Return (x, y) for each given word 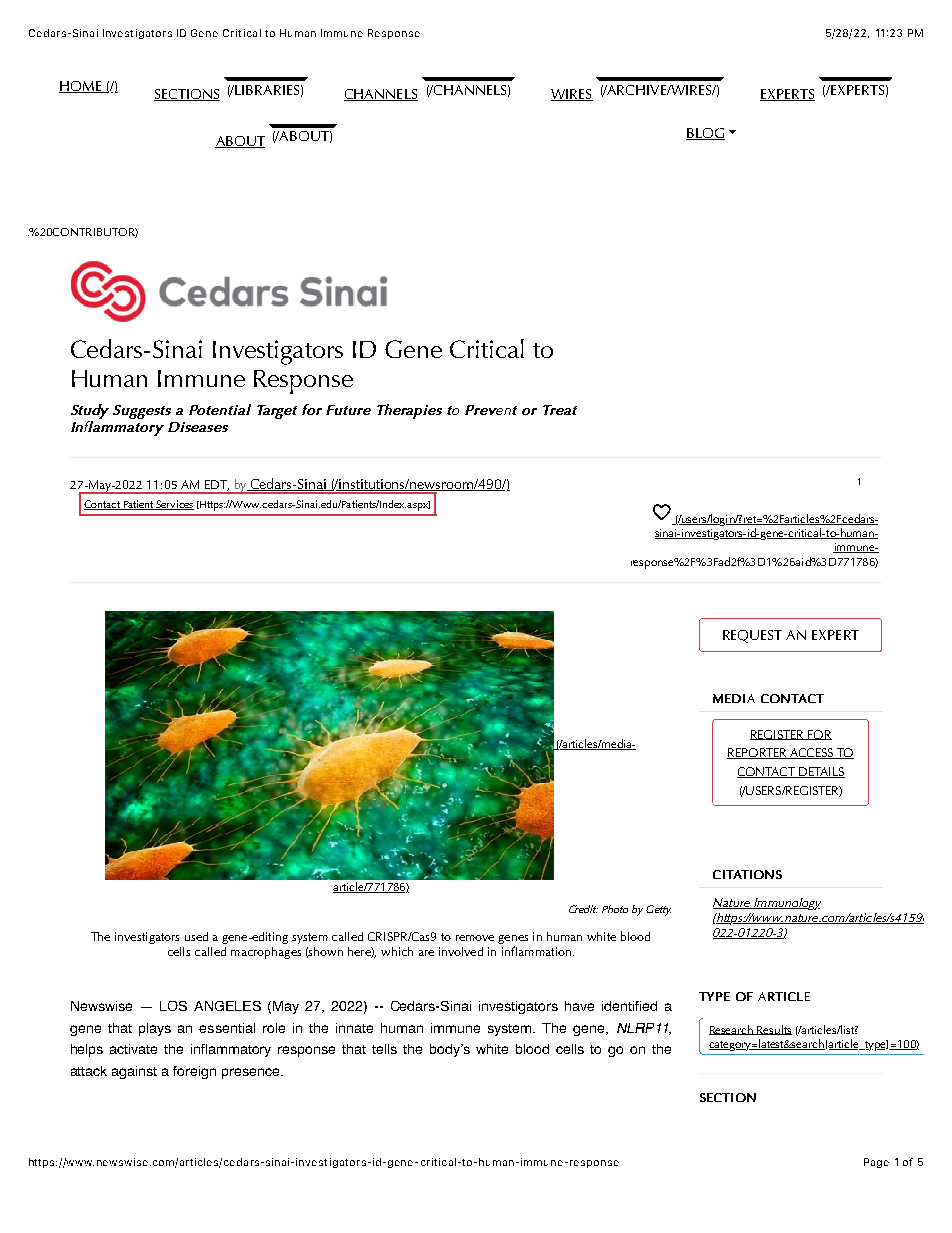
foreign (194, 1072)
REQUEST (752, 636)
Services (174, 505)
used (196, 936)
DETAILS (821, 772)
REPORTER (758, 753)
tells (384, 1049)
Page (876, 1163)
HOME (81, 87)
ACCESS (811, 753)
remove (475, 938)
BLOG (705, 134)
